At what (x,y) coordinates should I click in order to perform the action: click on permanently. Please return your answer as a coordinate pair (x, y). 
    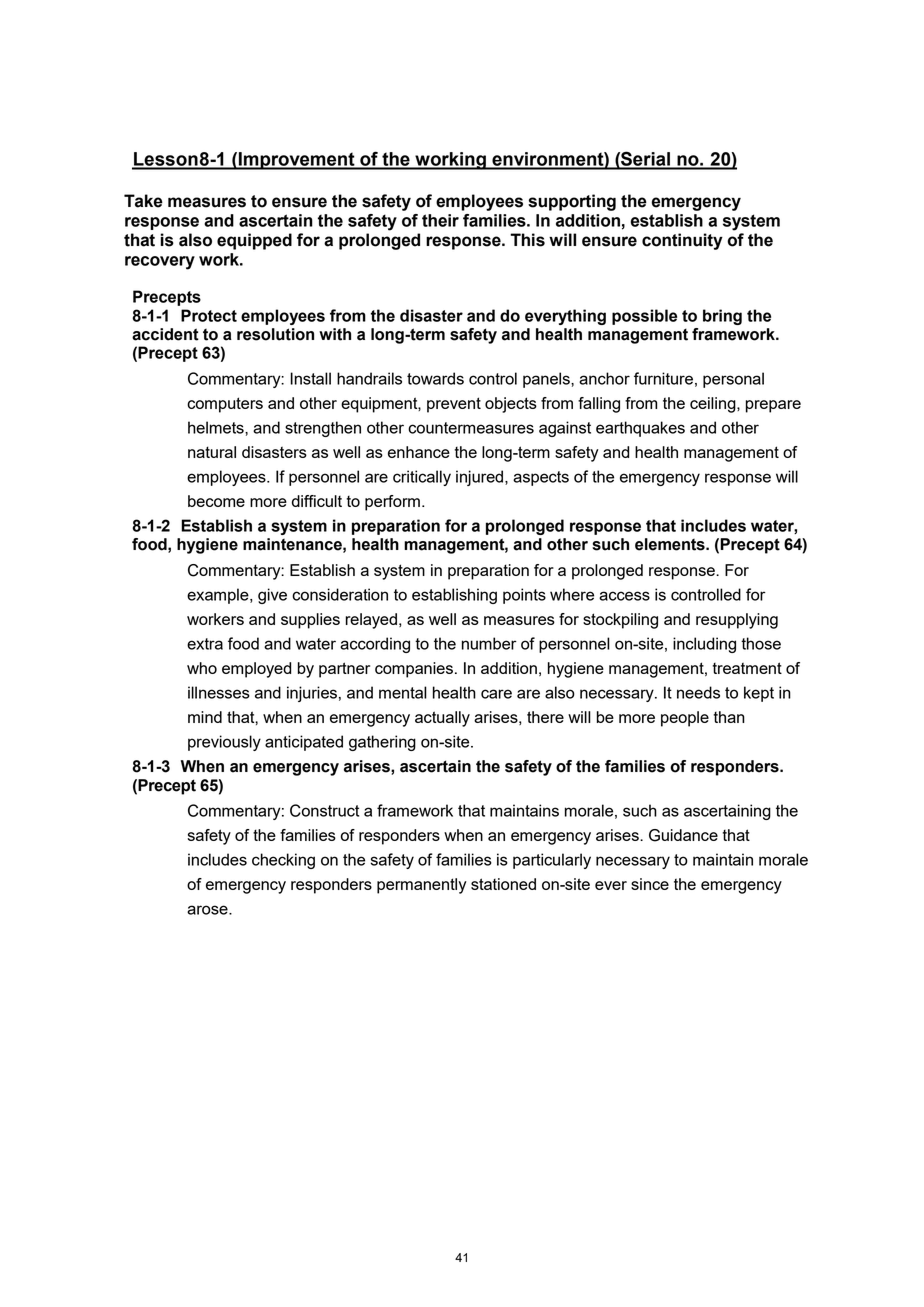
    Looking at the image, I should click on (422, 886).
